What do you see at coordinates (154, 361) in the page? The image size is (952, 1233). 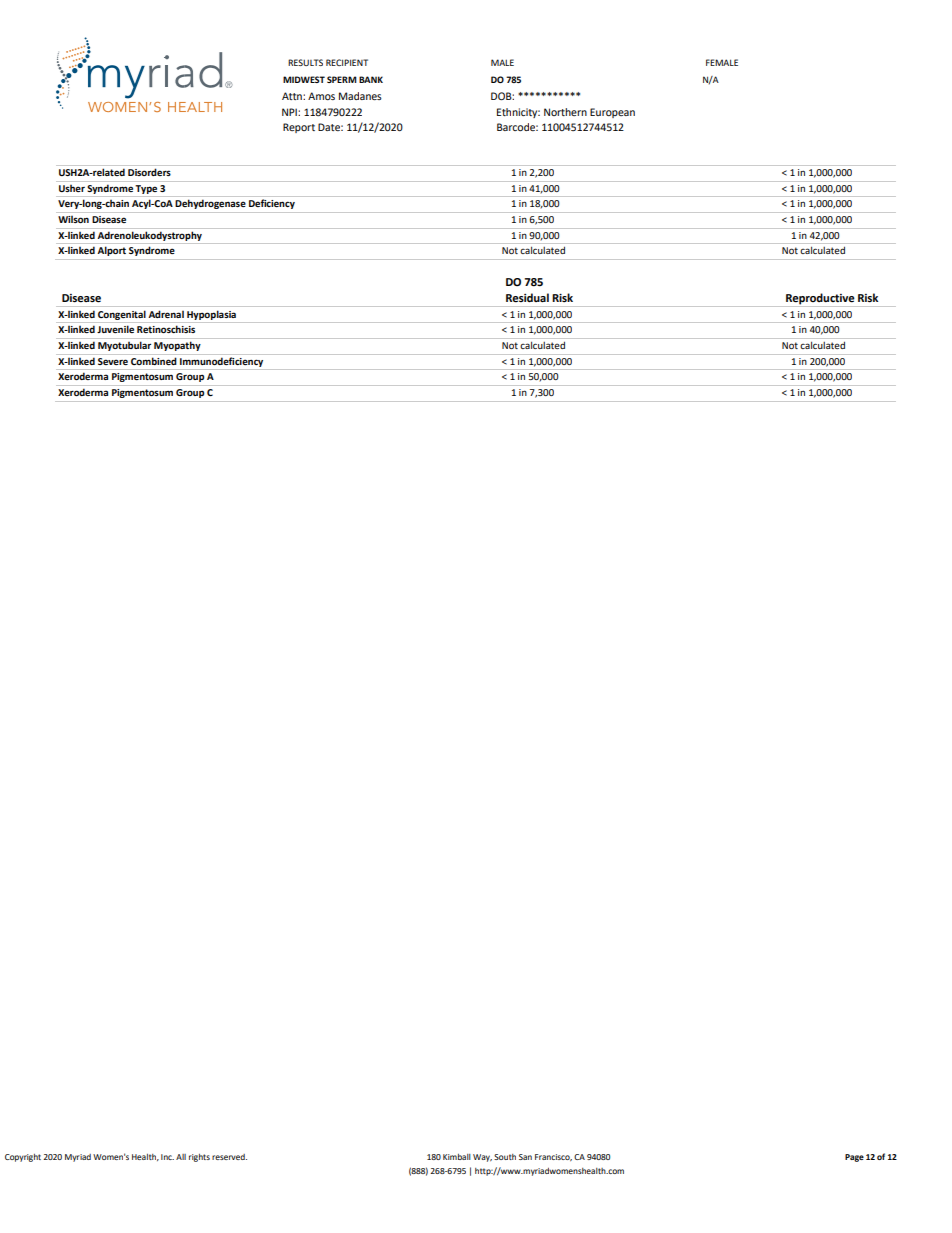 I see `Combined` at bounding box center [154, 361].
